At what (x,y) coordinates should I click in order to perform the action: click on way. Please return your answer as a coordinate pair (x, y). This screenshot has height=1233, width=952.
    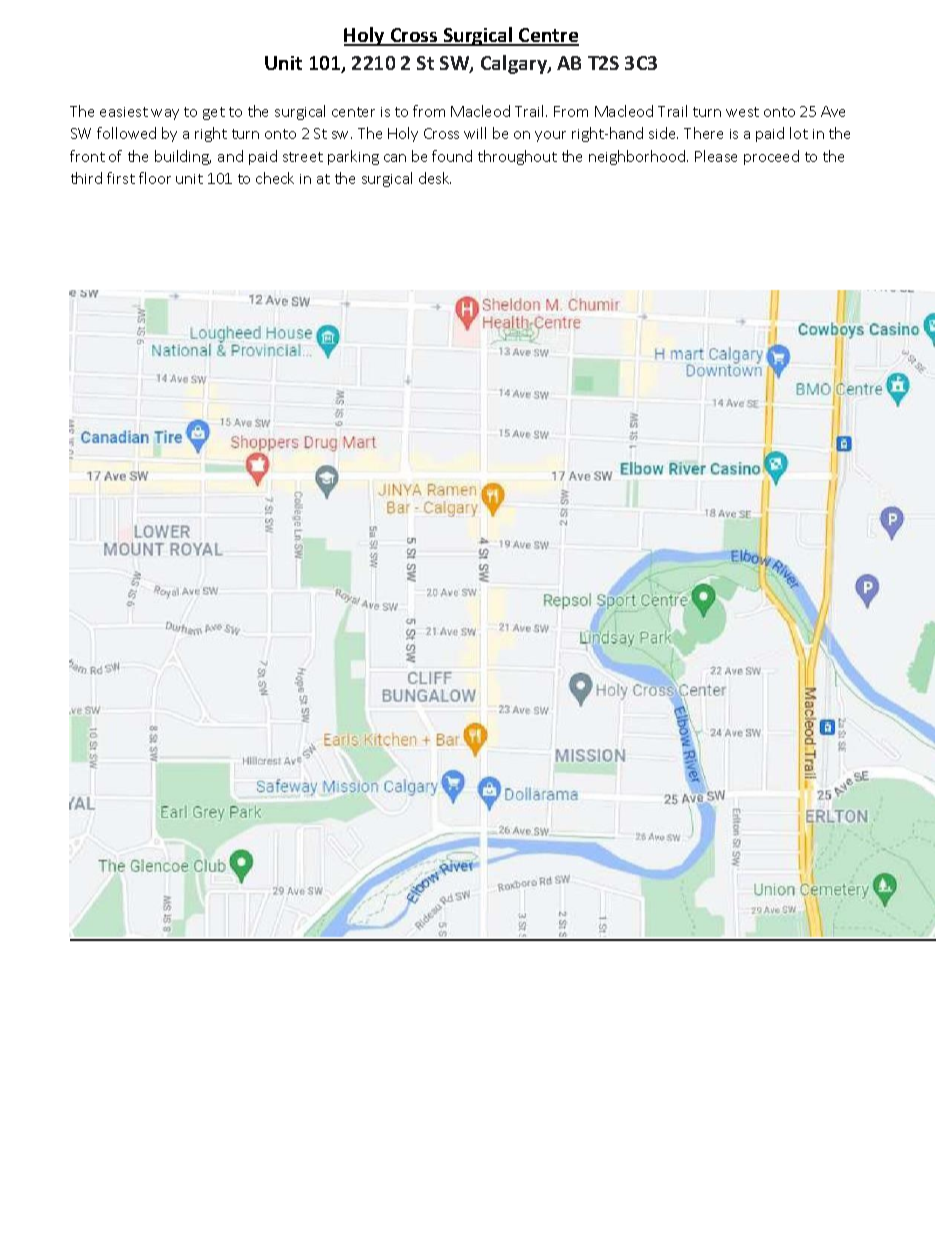
    Looking at the image, I should click on (165, 114).
